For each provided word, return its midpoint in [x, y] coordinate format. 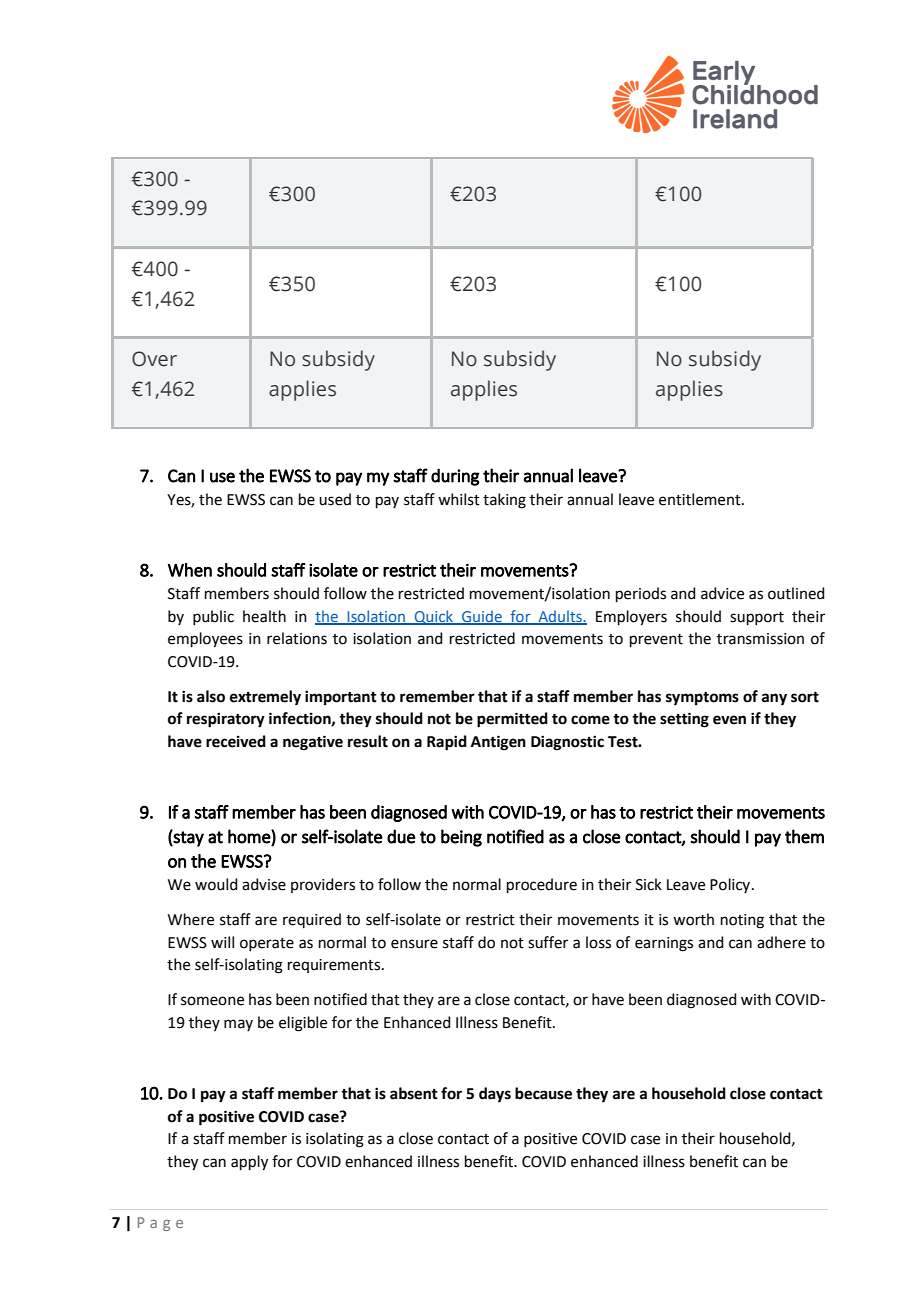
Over [154, 359]
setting [684, 720]
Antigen [498, 743]
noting [742, 921]
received [236, 741]
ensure [414, 944]
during [455, 477]
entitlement [701, 499]
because [543, 1093]
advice [722, 593]
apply [249, 1163]
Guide [482, 617]
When [190, 570]
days [495, 1095]
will [222, 942]
